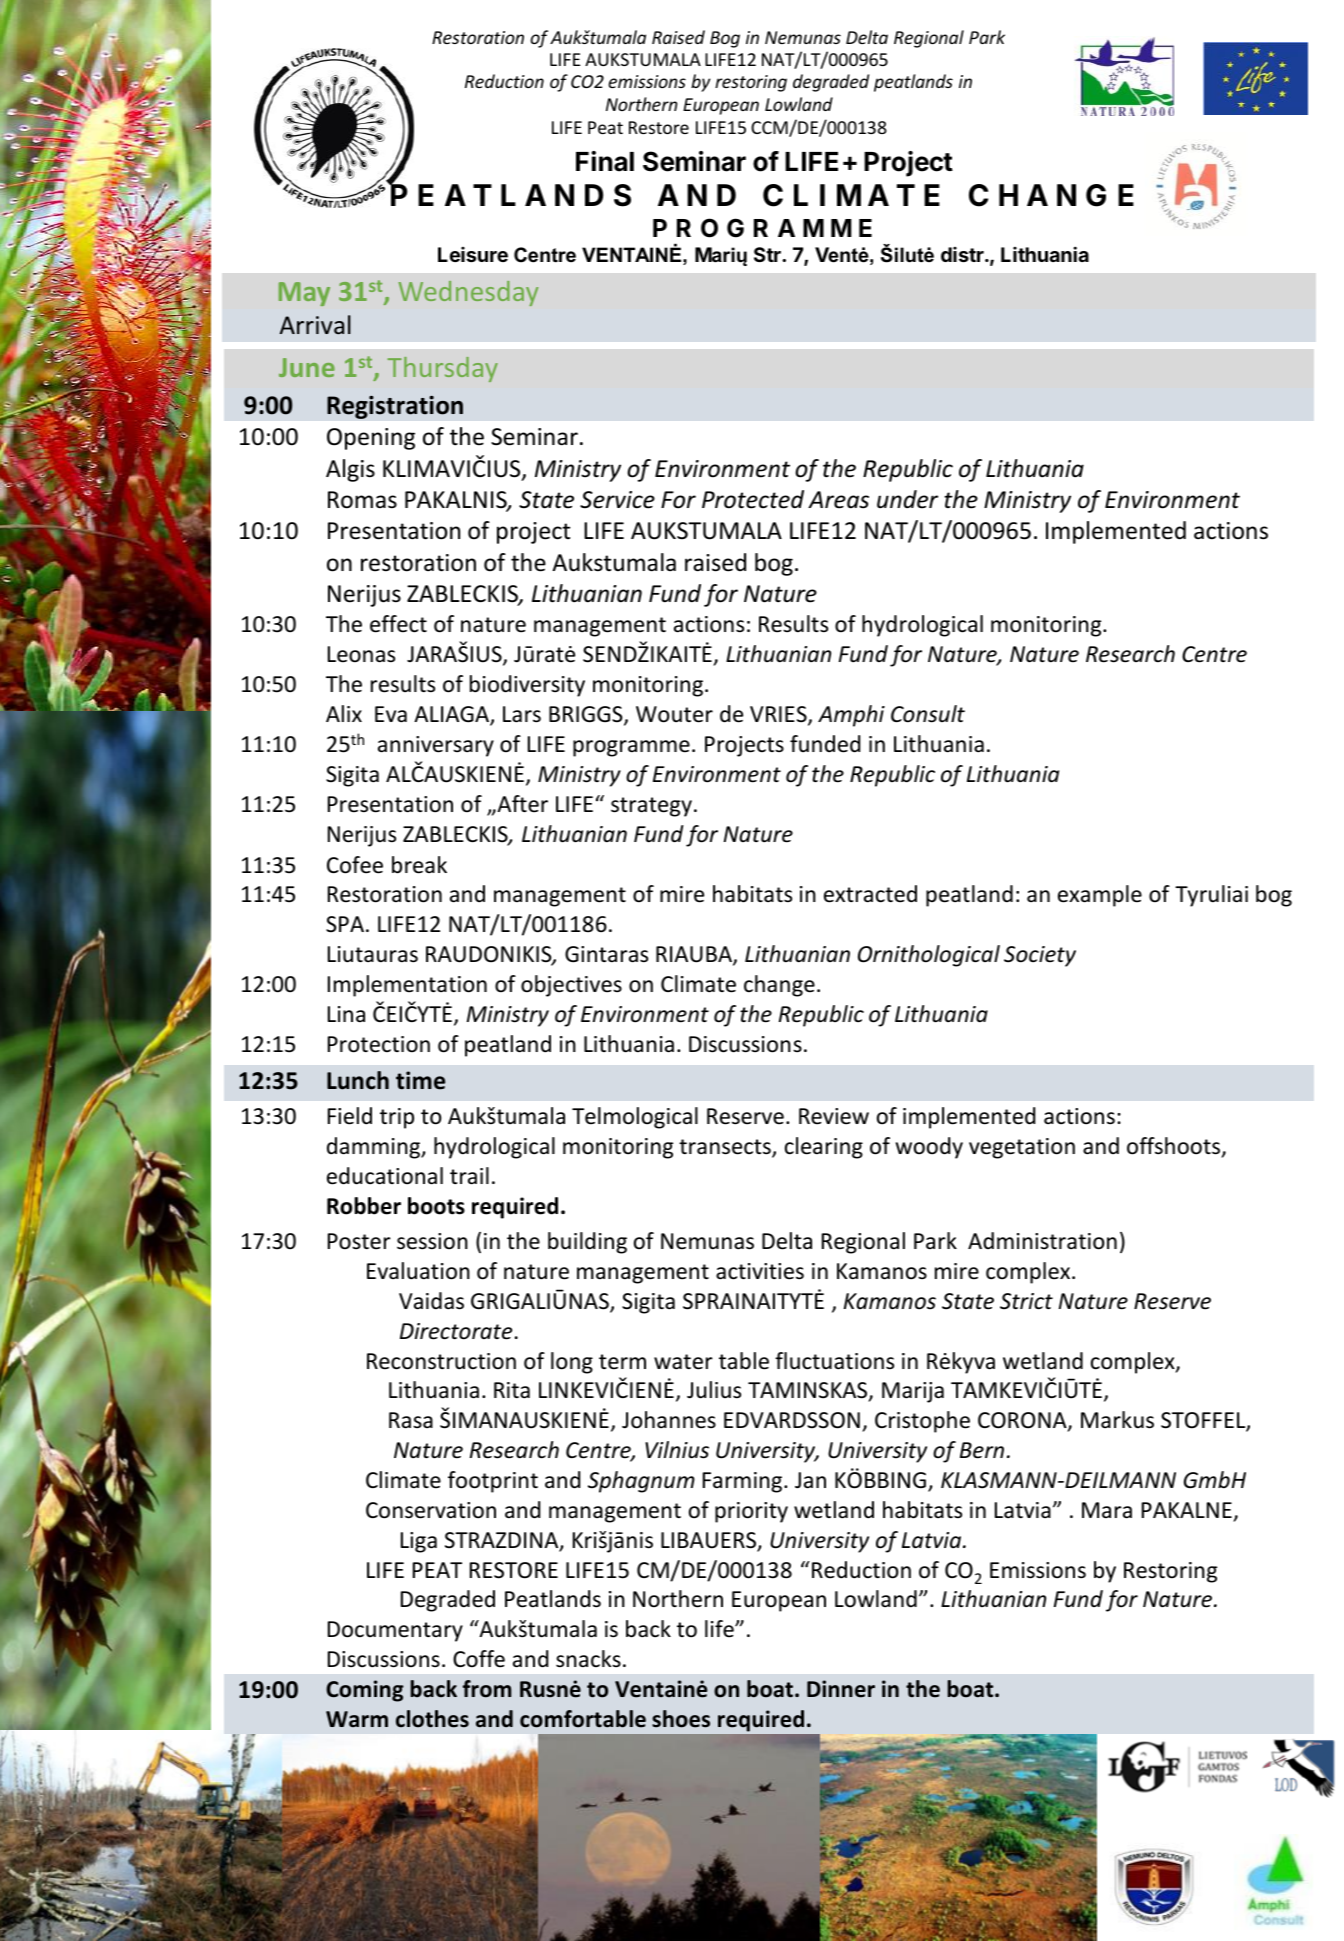 This screenshot has height=1941, width=1344. I want to click on Mara, so click(1107, 1510).
